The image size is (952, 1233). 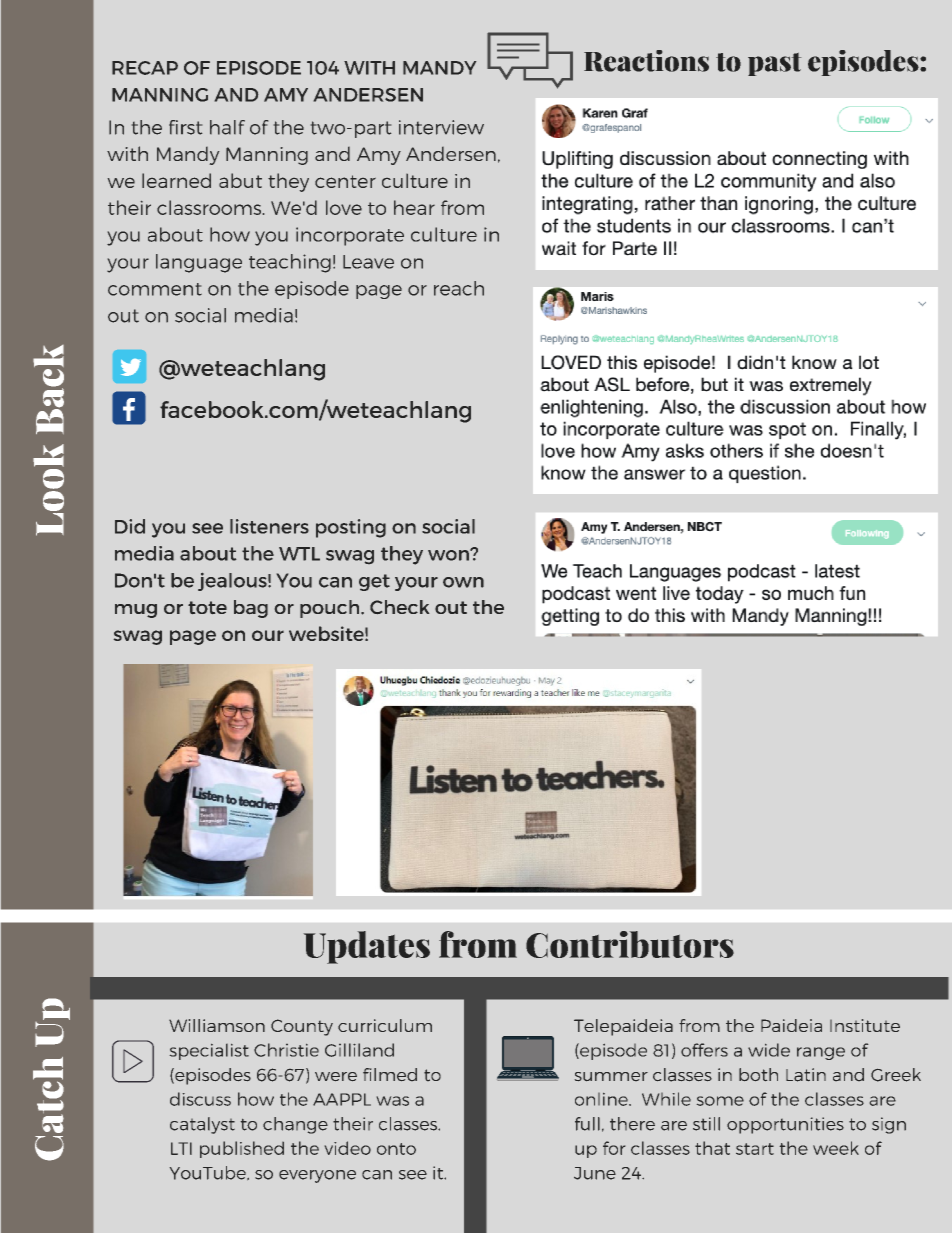 What do you see at coordinates (227, 127) in the screenshot?
I see `half` at bounding box center [227, 127].
